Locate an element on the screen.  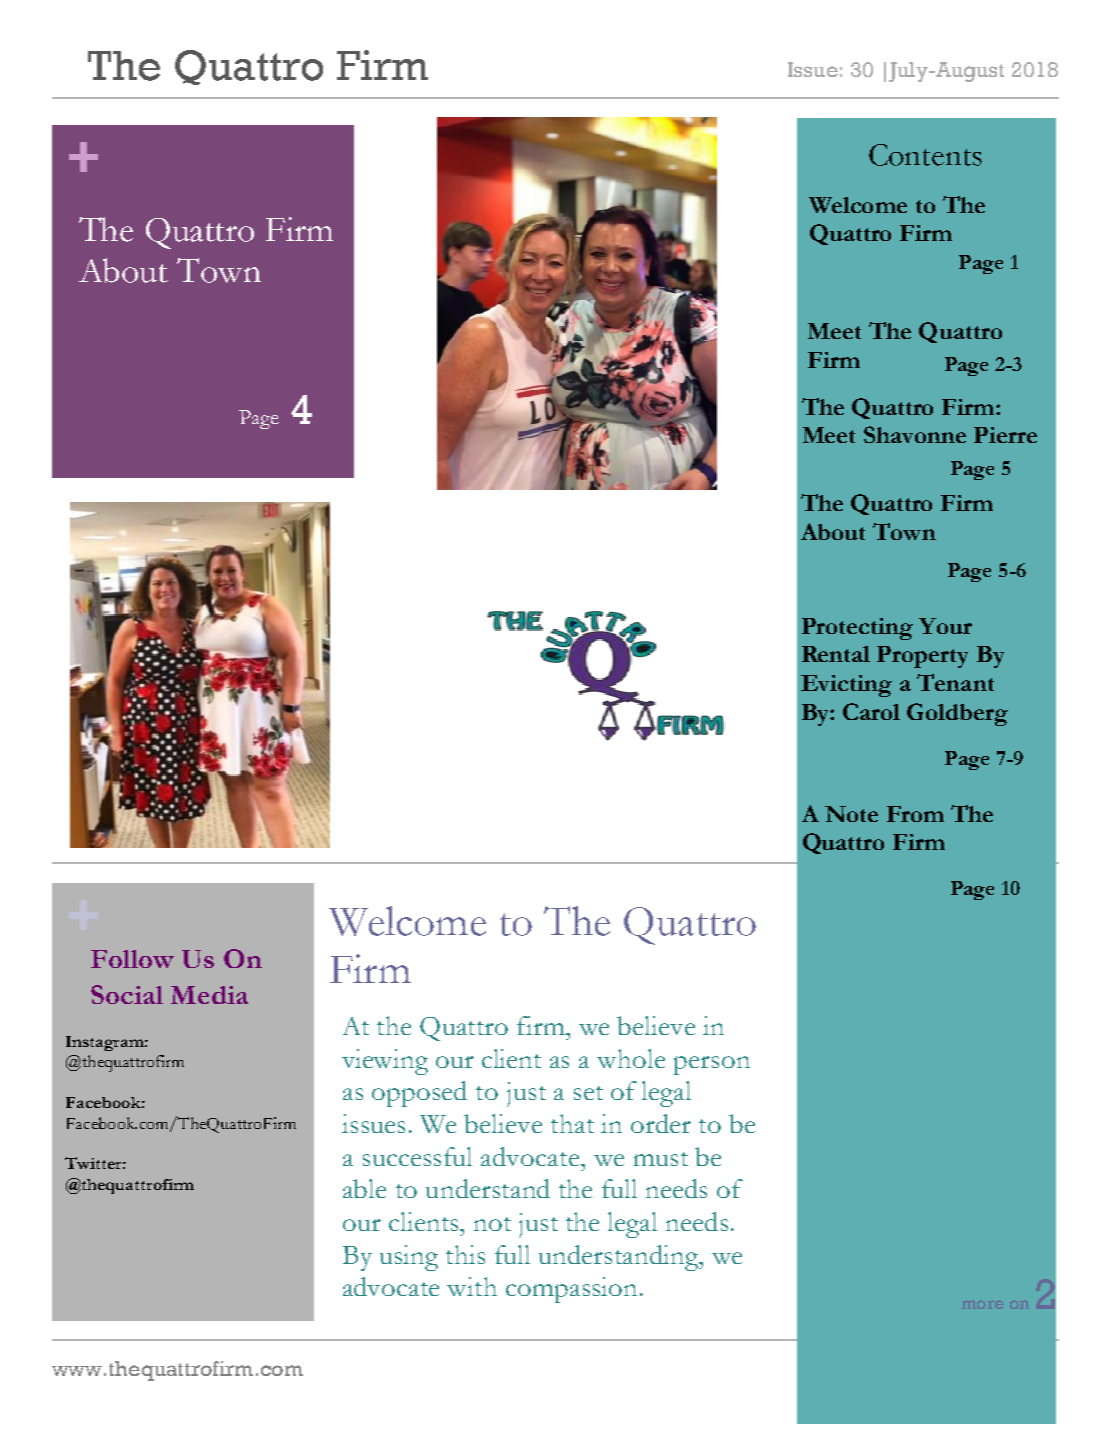
Your is located at coordinates (945, 626).
